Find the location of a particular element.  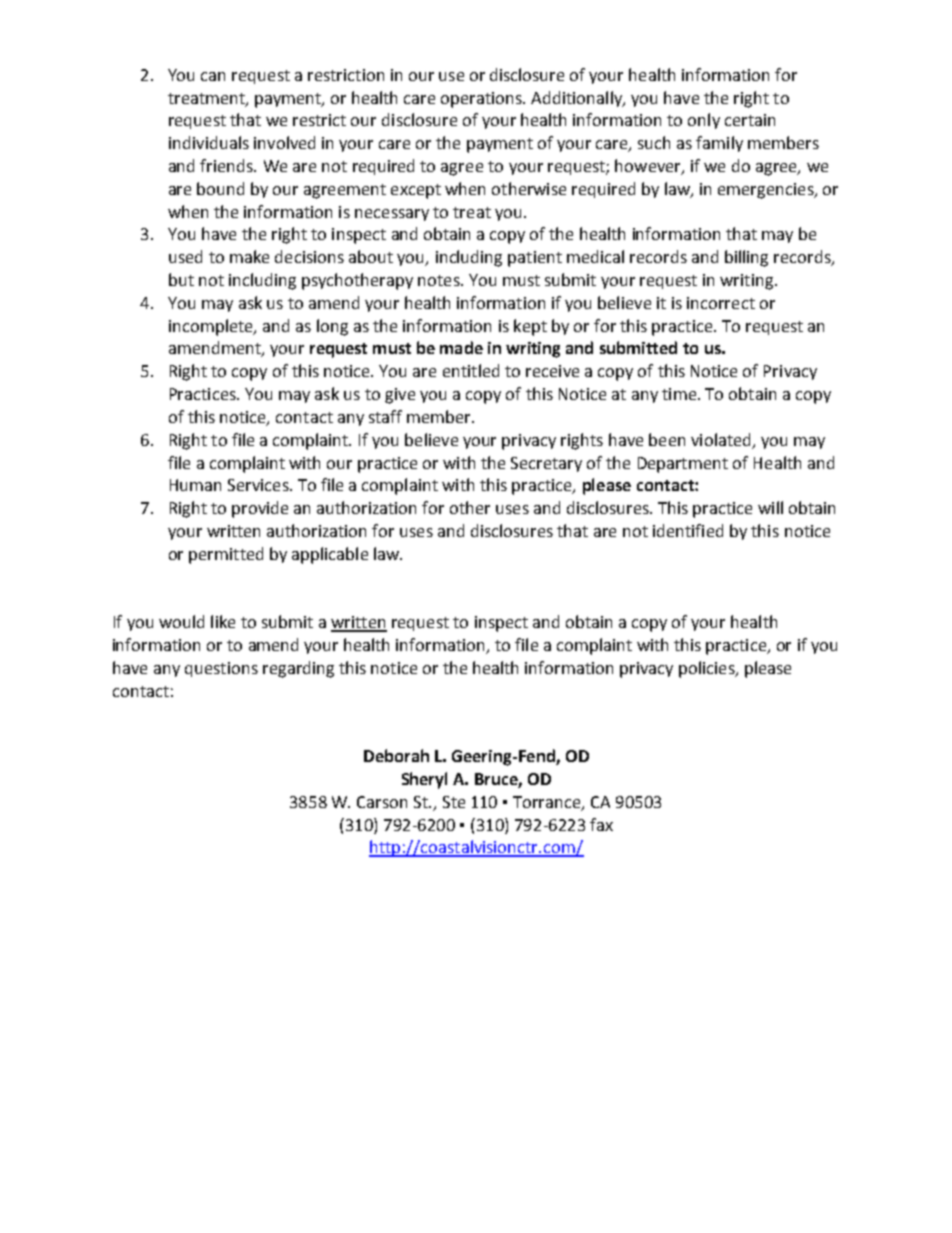

only is located at coordinates (704, 121).
